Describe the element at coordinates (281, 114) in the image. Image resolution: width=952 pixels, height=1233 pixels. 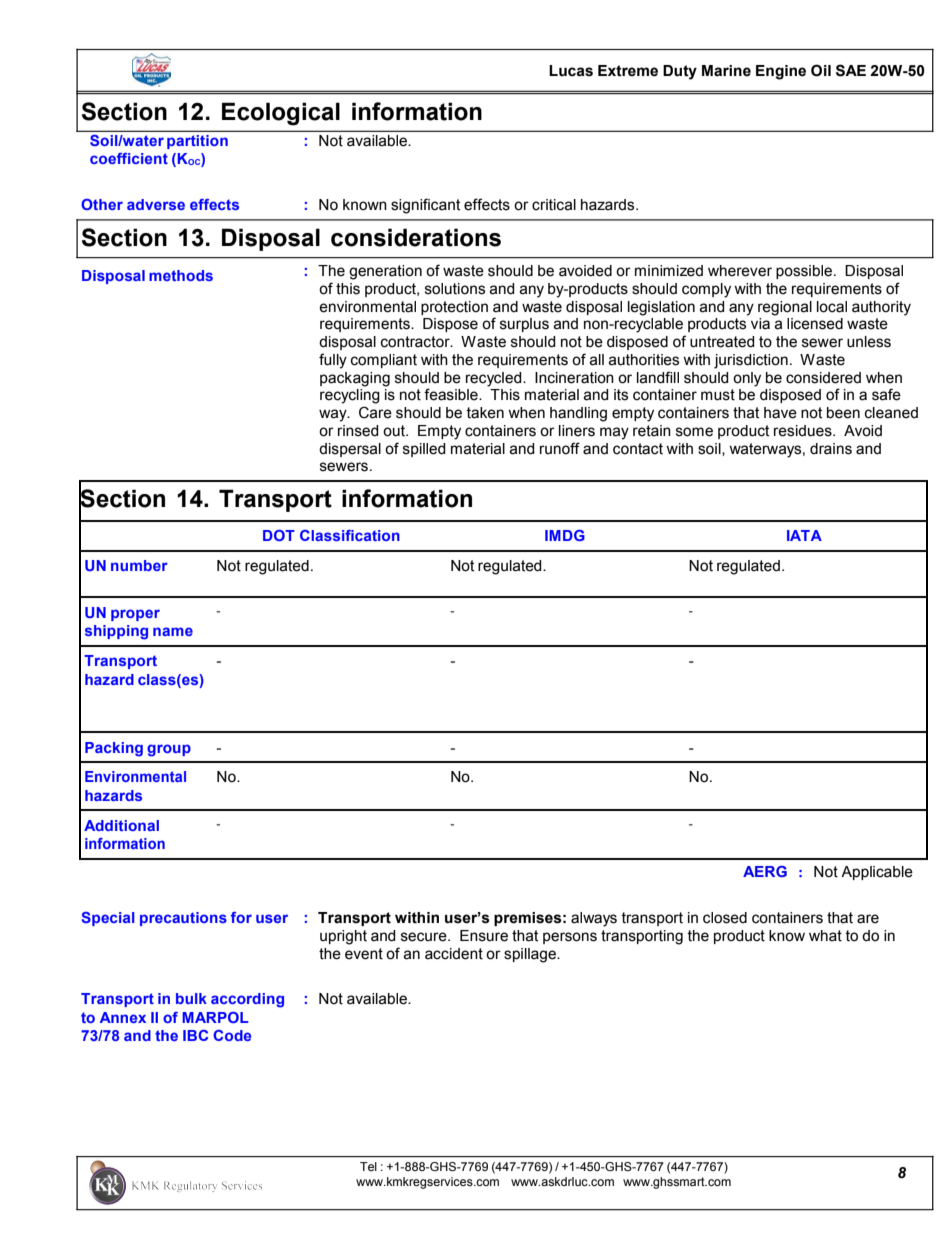
I see `Ecological` at that location.
